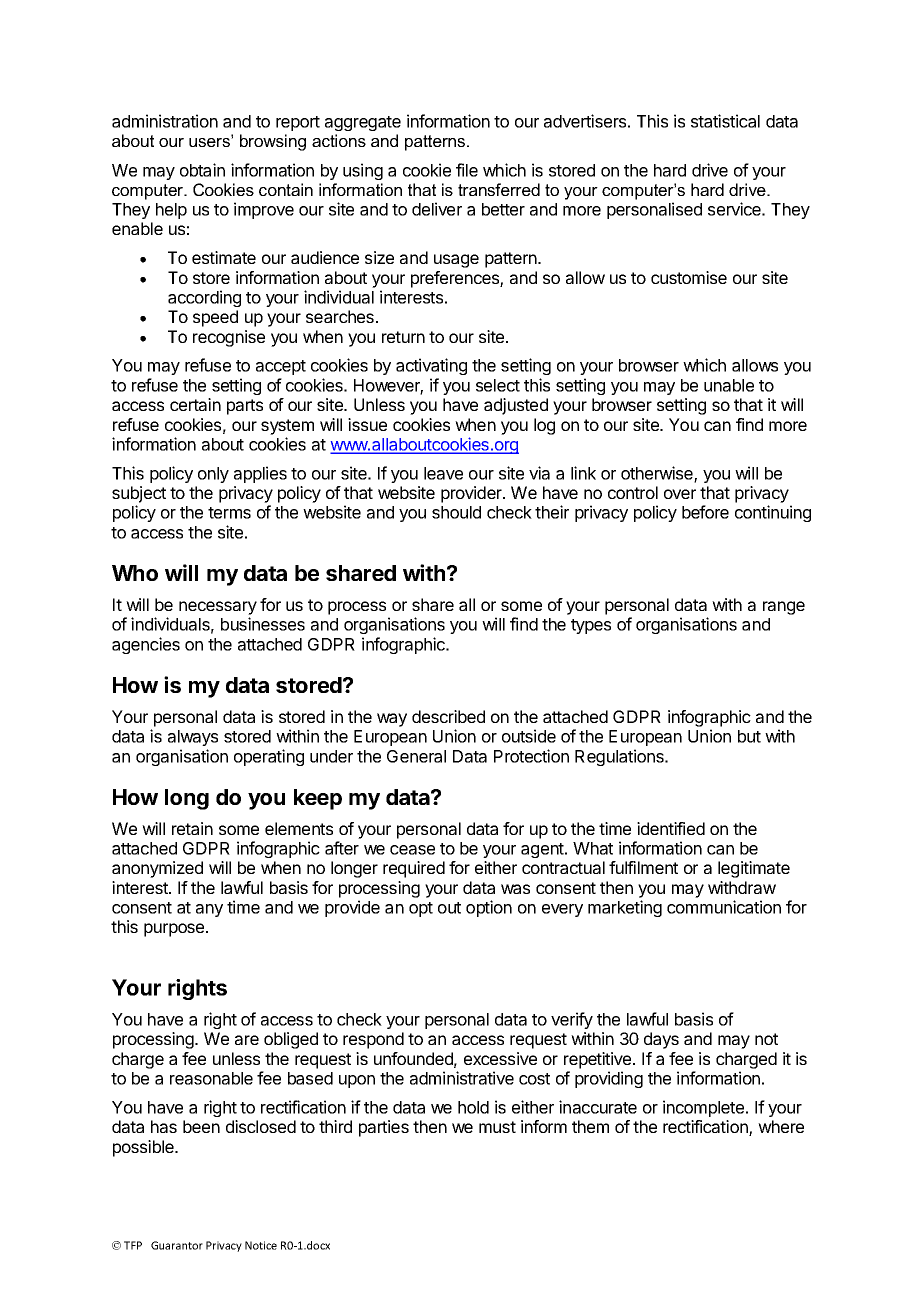 This screenshot has width=924, height=1308. What do you see at coordinates (177, 1245) in the screenshot?
I see `Guarantor` at bounding box center [177, 1245].
